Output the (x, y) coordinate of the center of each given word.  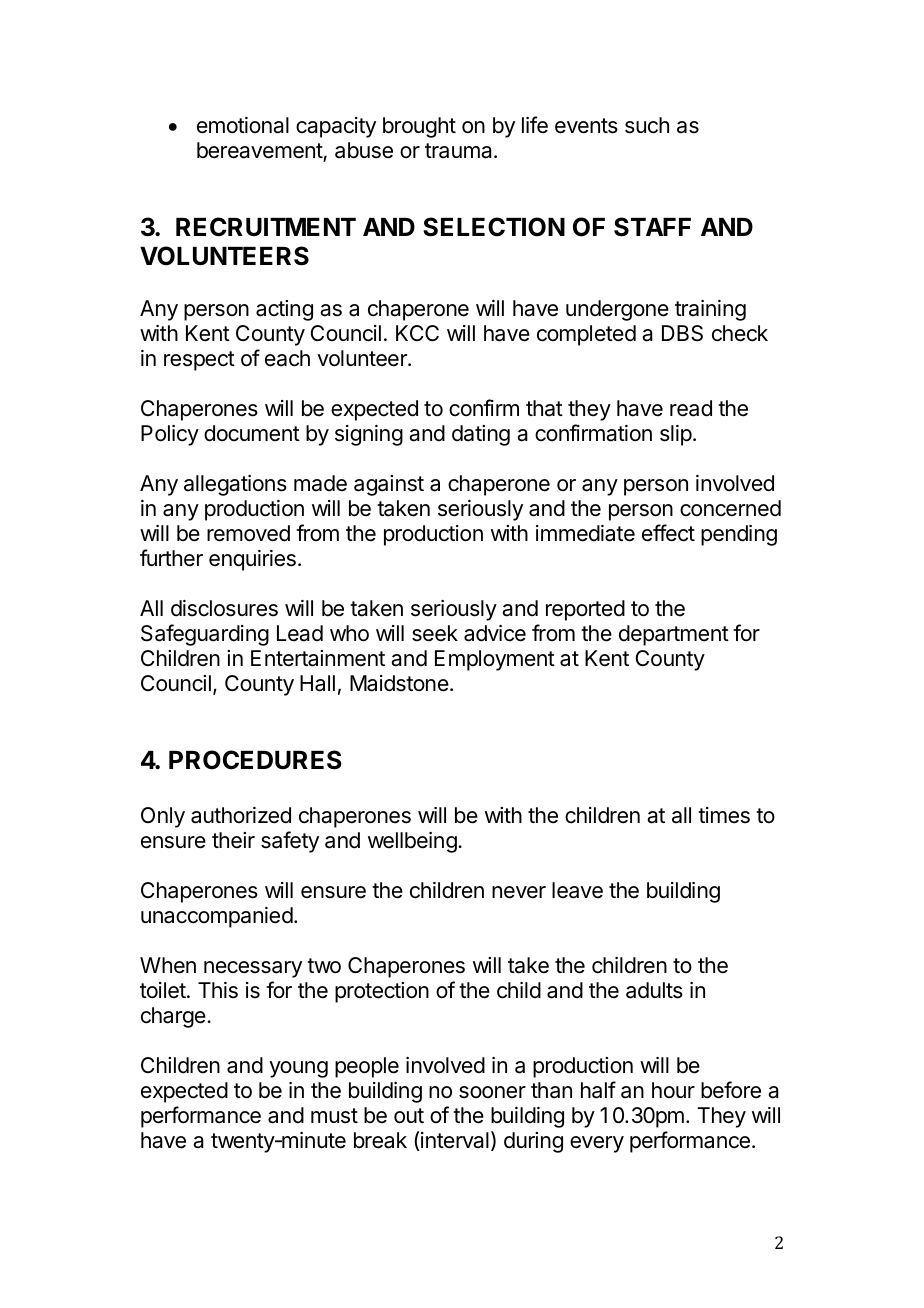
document (252, 433)
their (233, 840)
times (724, 815)
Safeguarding (205, 635)
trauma (460, 151)
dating (481, 435)
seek (435, 633)
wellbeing (413, 842)
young (298, 1069)
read (691, 408)
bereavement (260, 152)
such (647, 125)
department (674, 635)
